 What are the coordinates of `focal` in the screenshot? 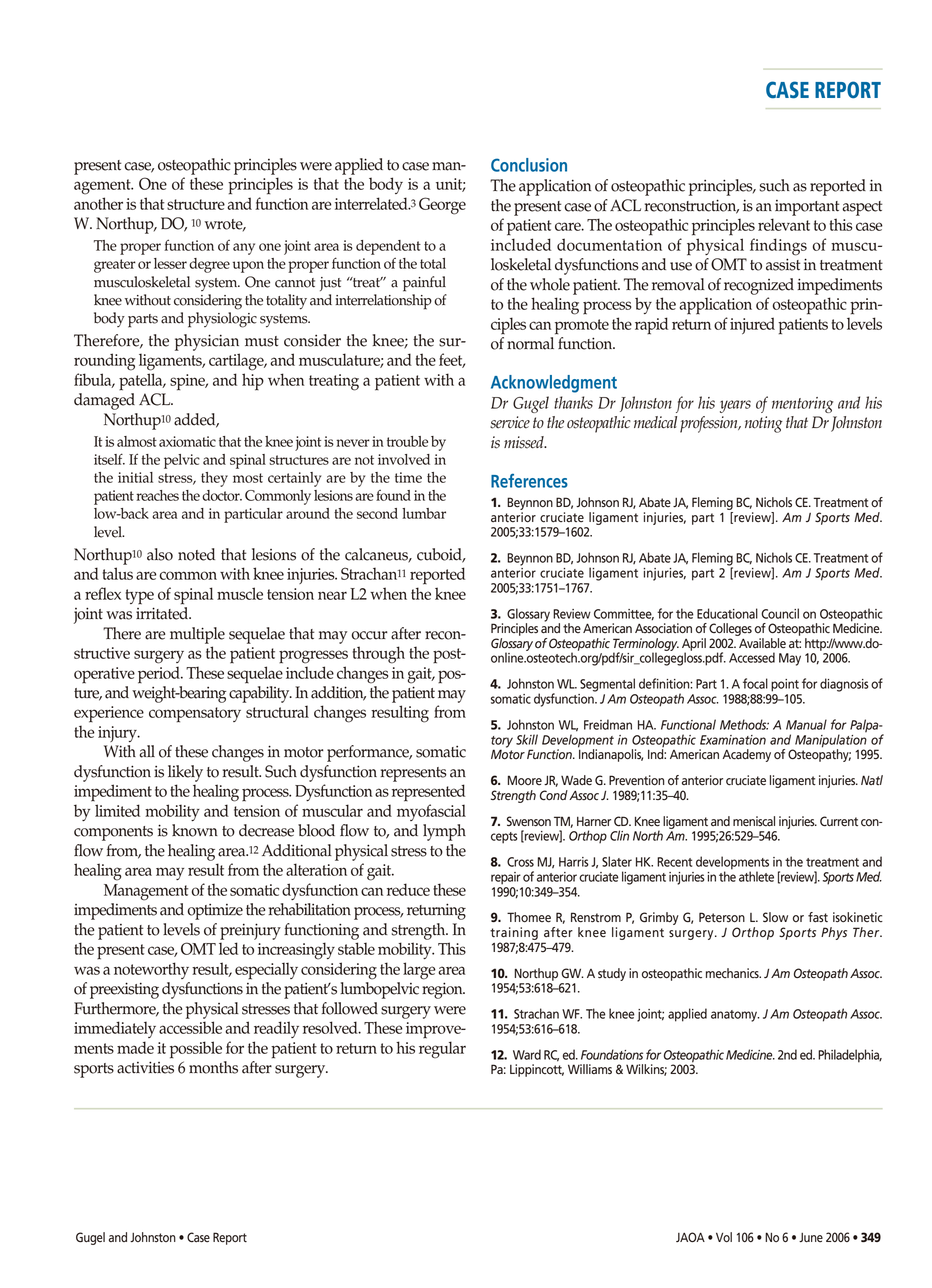 It's located at (755, 683).
